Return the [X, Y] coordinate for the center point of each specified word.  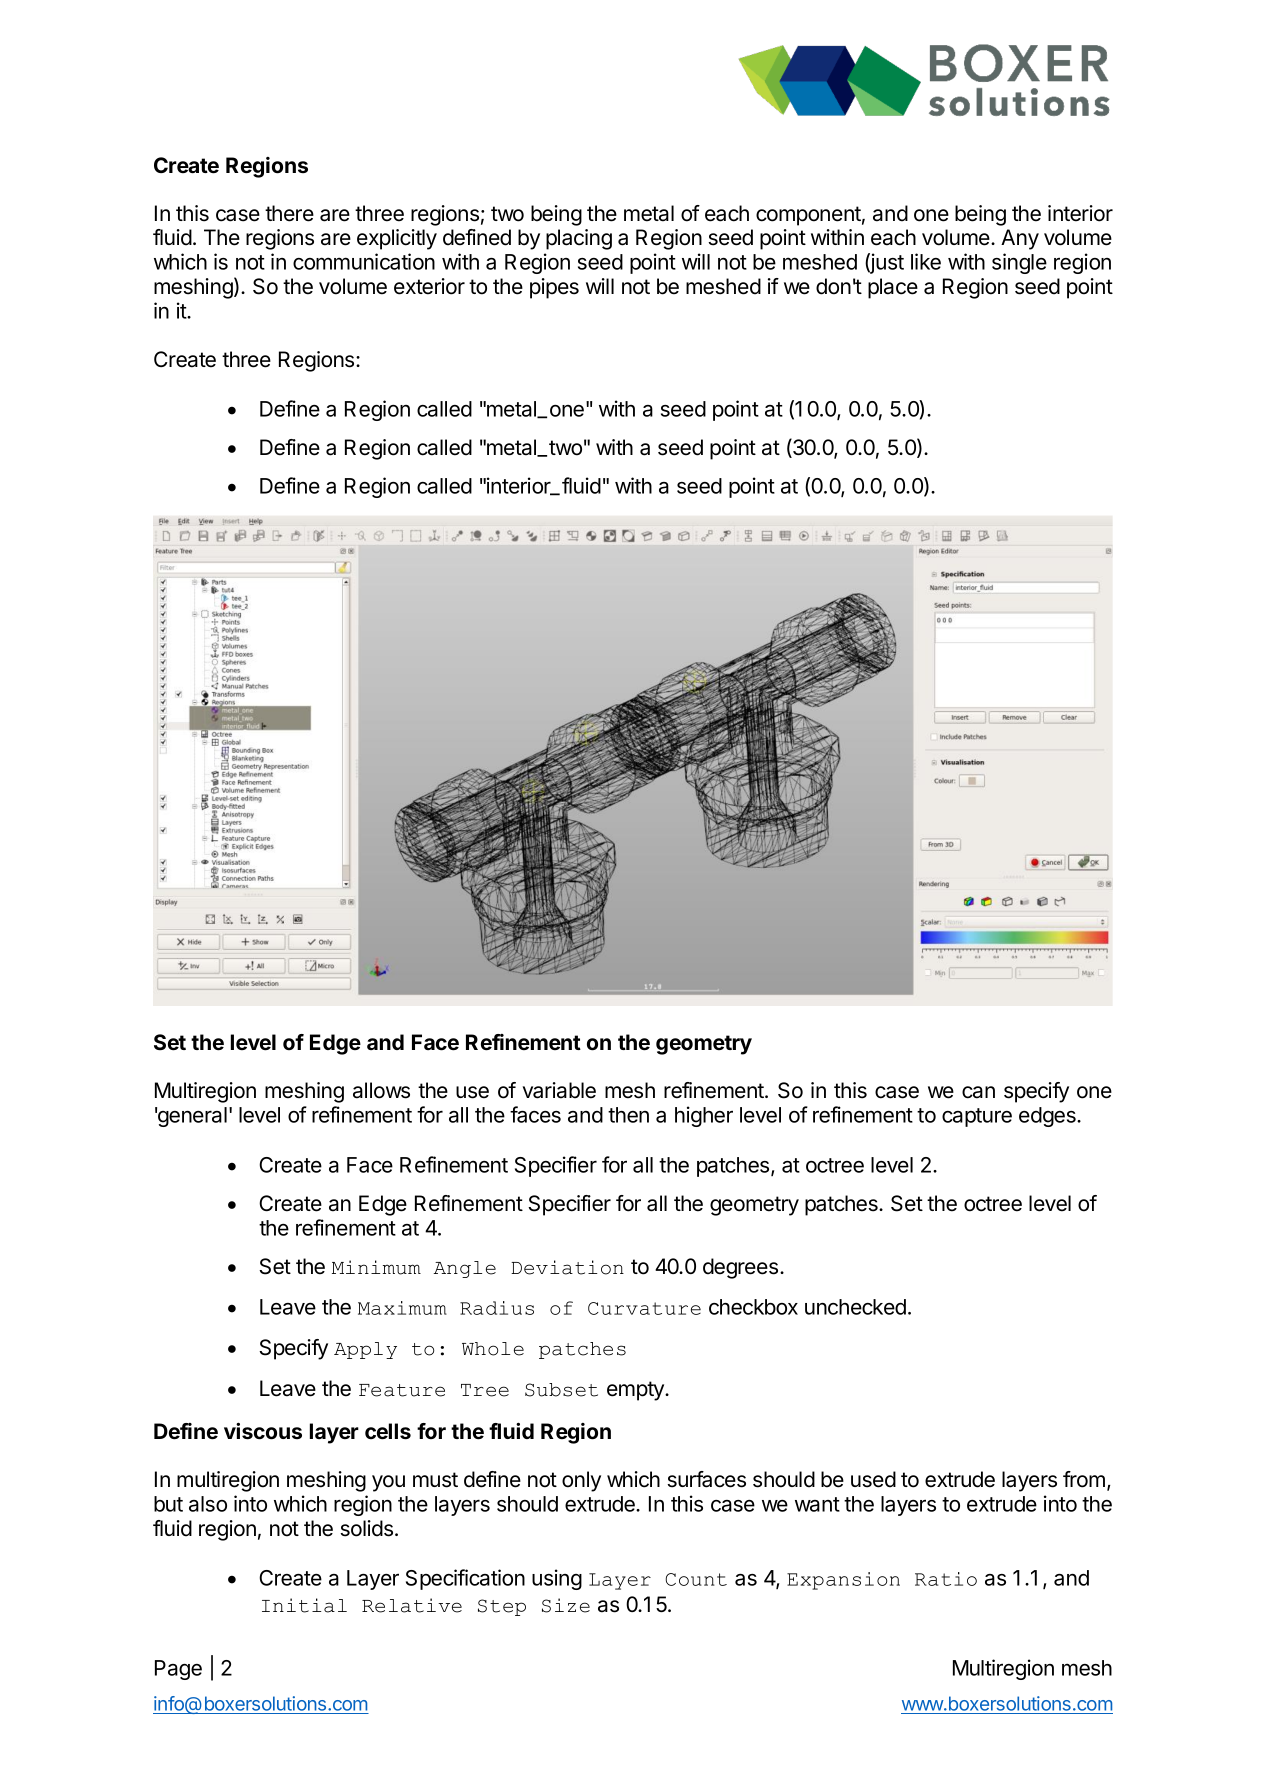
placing [579, 239]
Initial [304, 1605]
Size [566, 1605]
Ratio [946, 1579]
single [1019, 263]
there [289, 213]
